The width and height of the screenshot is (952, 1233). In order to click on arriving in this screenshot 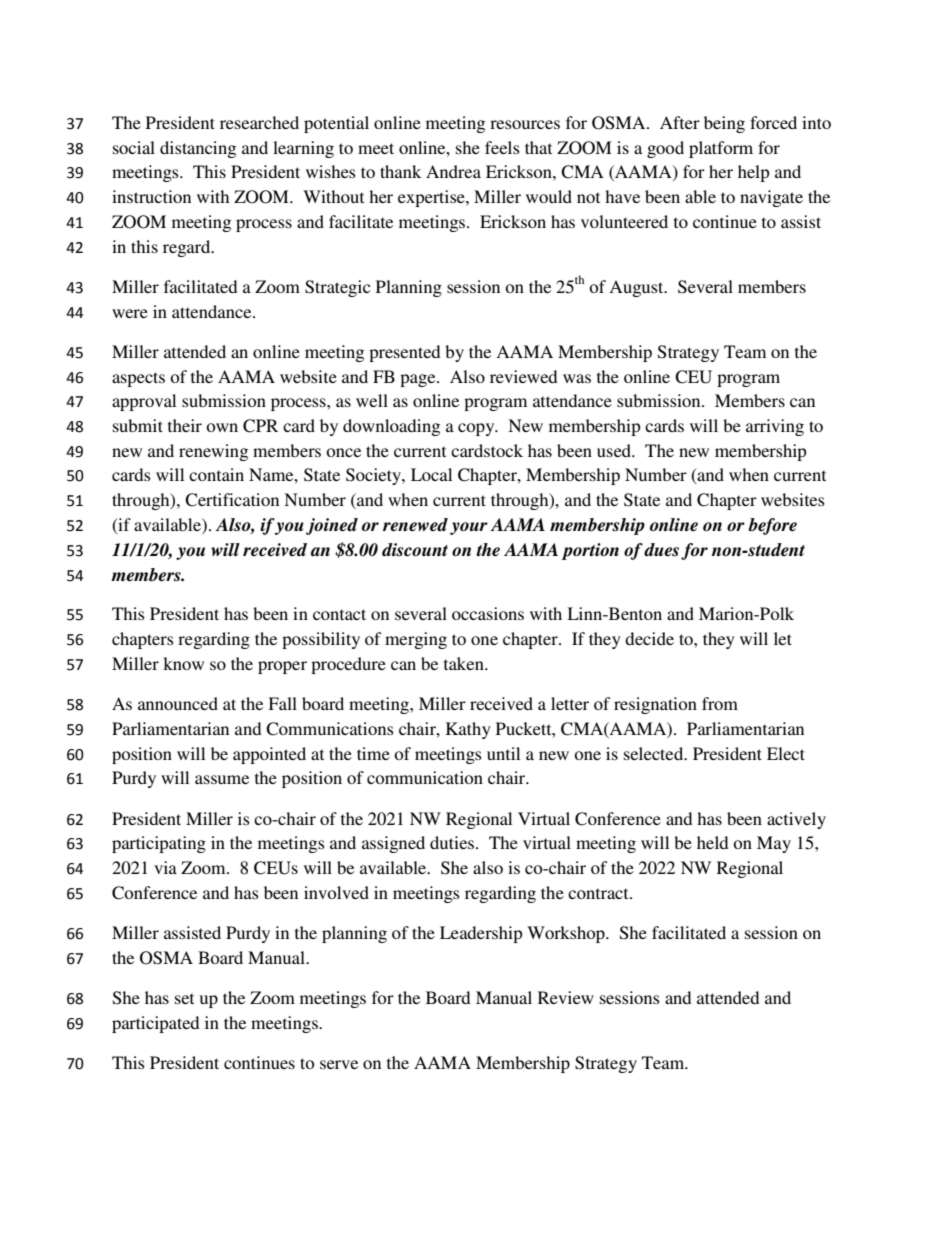, I will do `click(775, 427)`.
